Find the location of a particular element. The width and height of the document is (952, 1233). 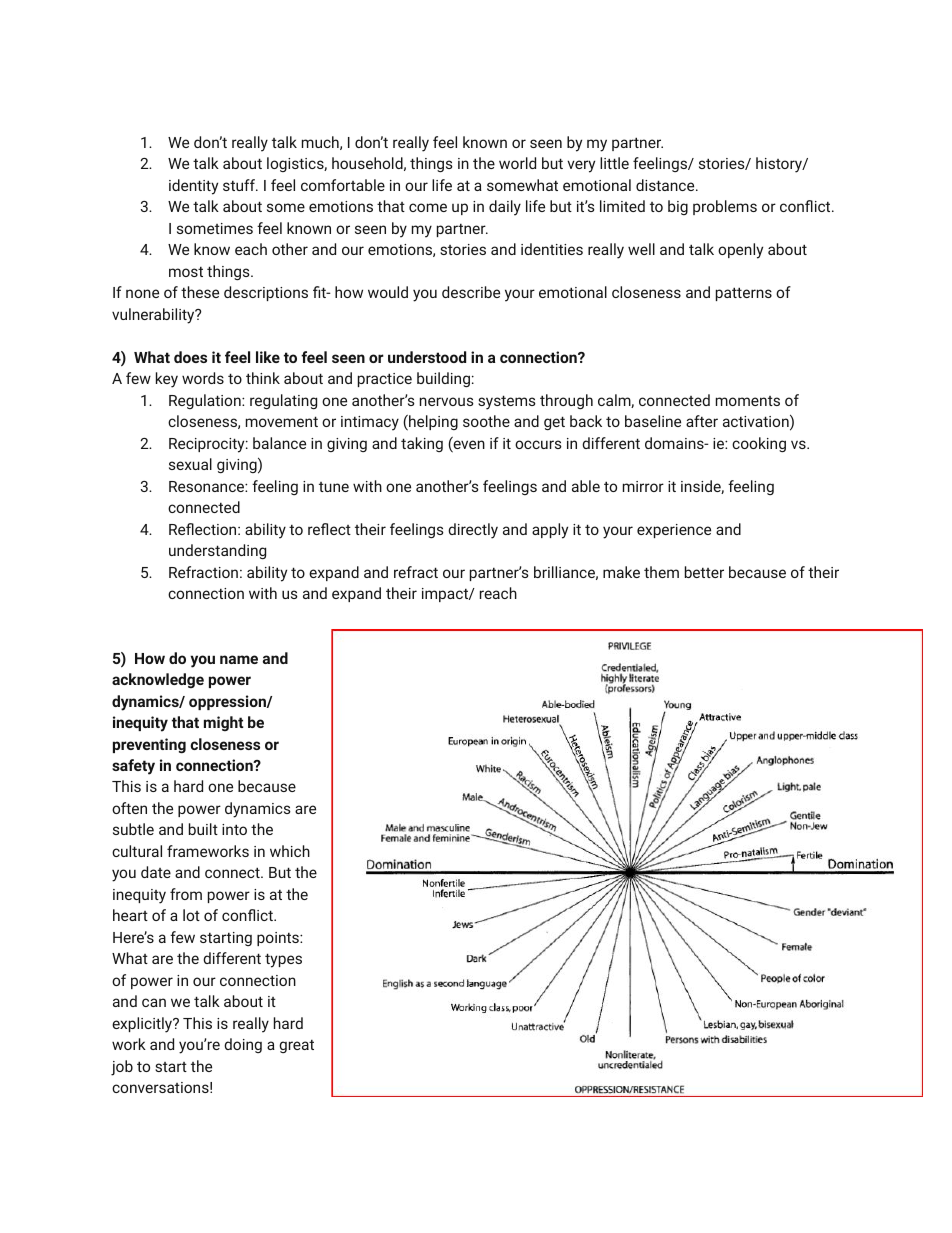

distance is located at coordinates (666, 185).
